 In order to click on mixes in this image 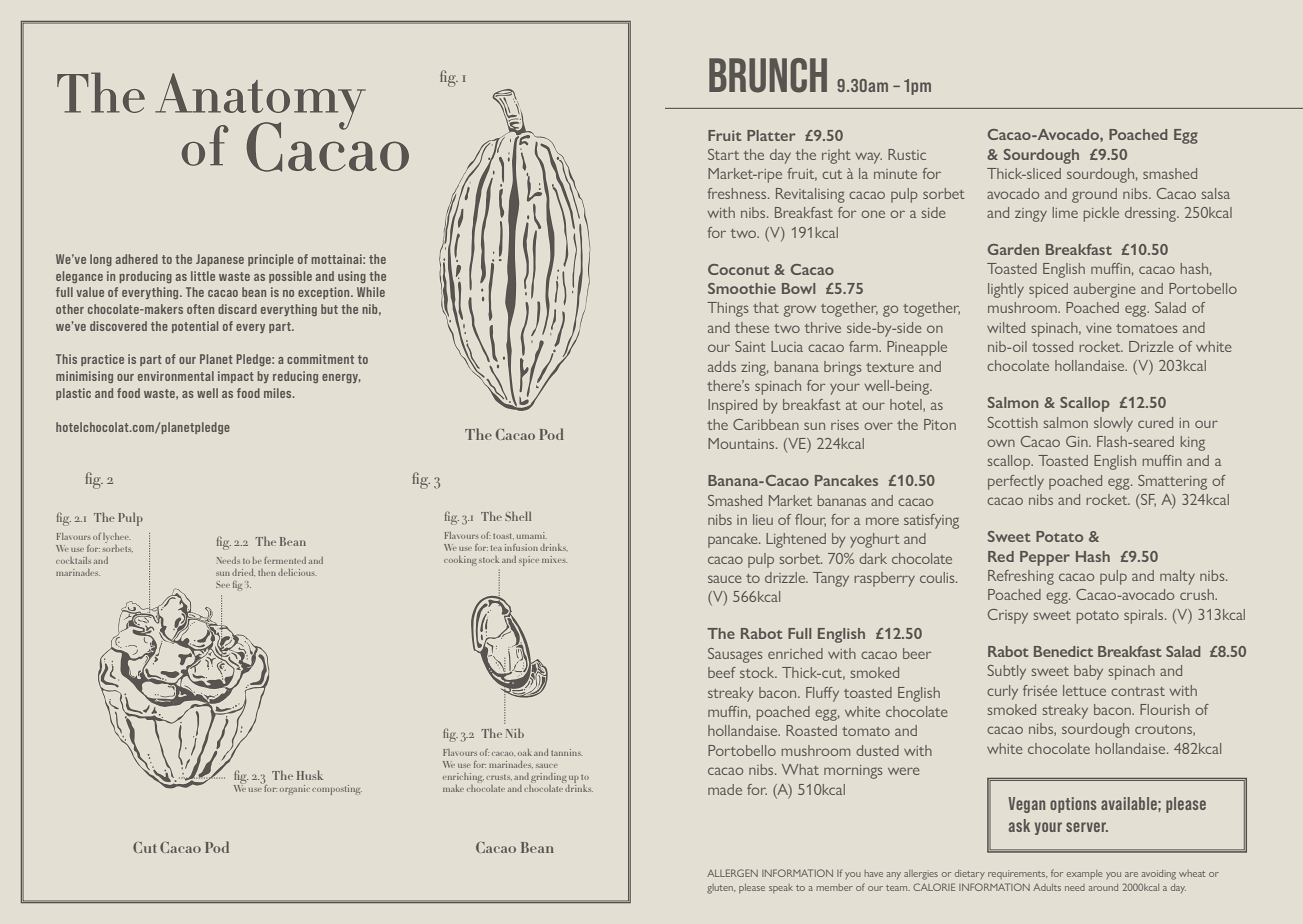, I will do `click(554, 559)`.
